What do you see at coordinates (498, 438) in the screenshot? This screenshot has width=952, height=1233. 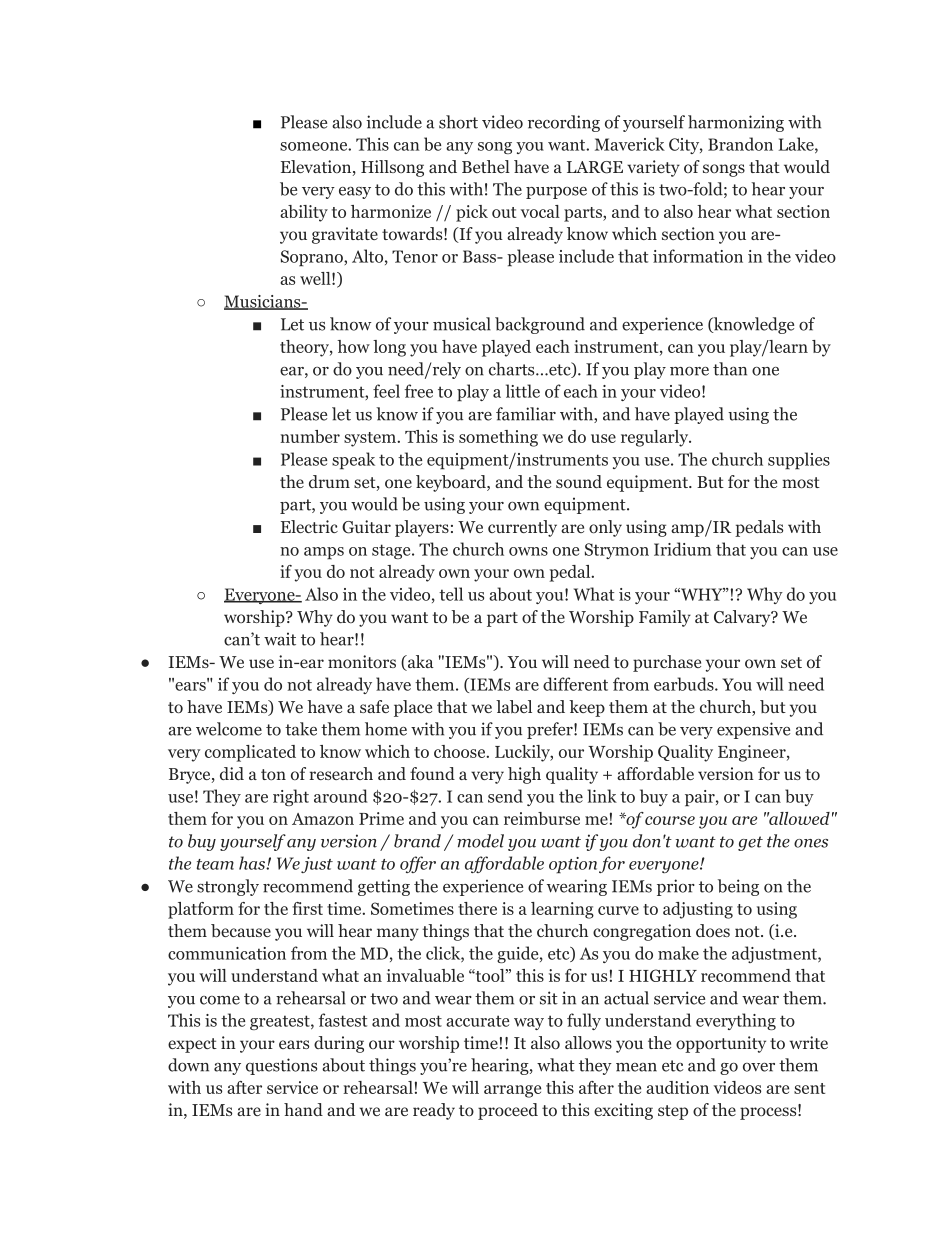 I see `something` at bounding box center [498, 438].
